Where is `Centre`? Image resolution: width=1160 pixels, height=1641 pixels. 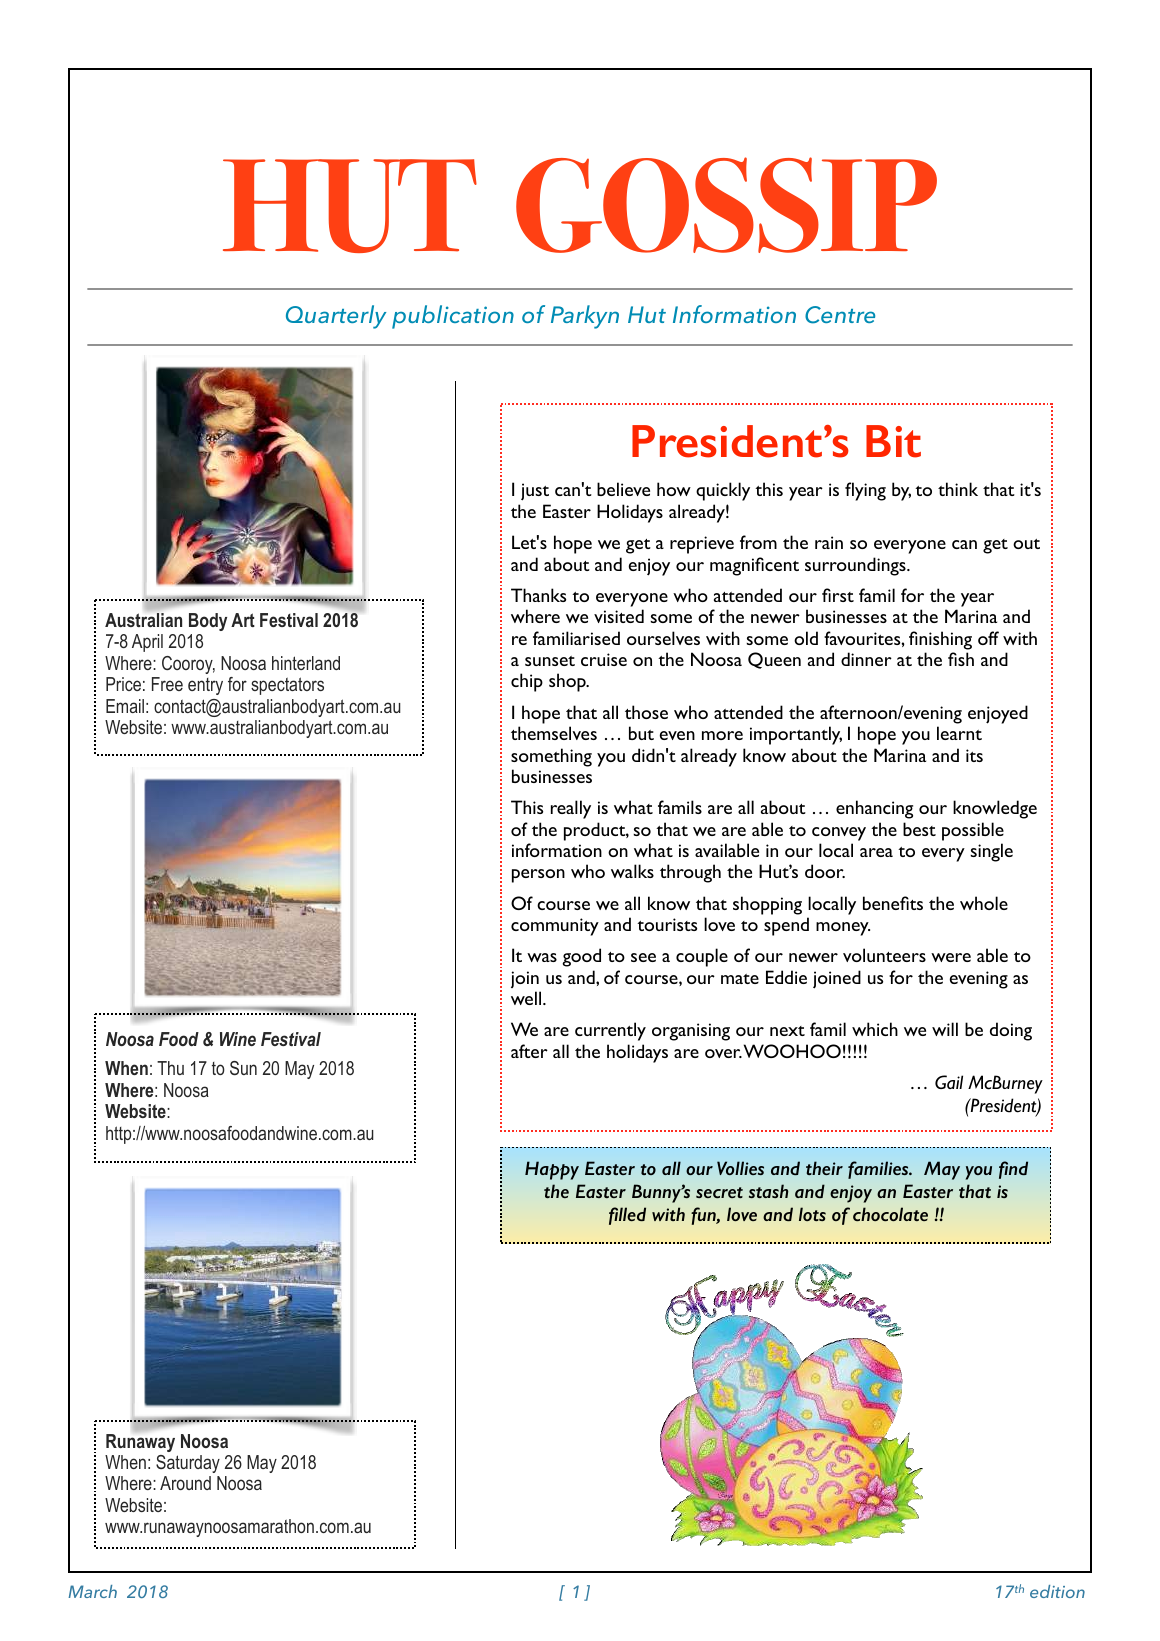 Centre is located at coordinates (840, 315).
